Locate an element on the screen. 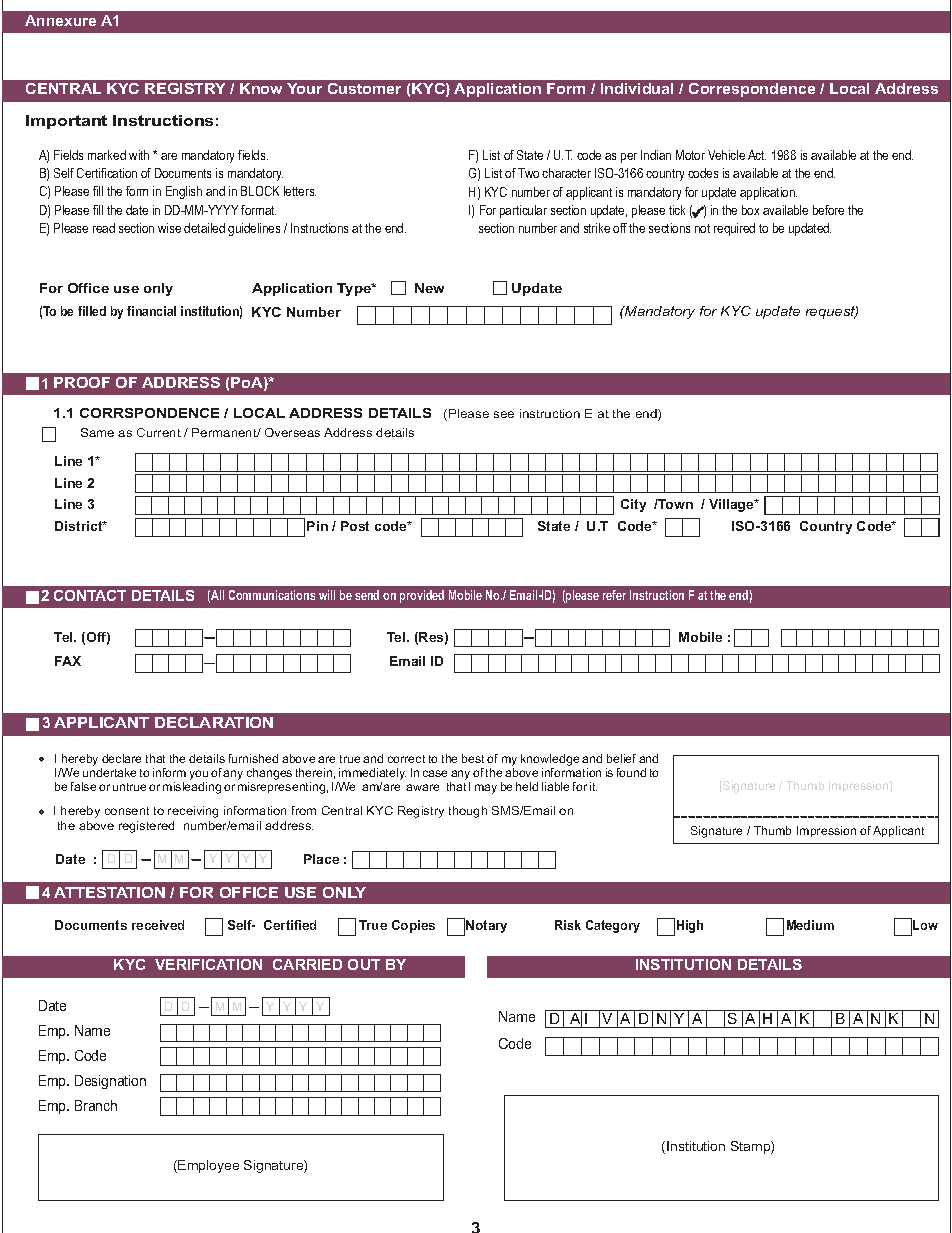  Designation is located at coordinates (110, 1082).
